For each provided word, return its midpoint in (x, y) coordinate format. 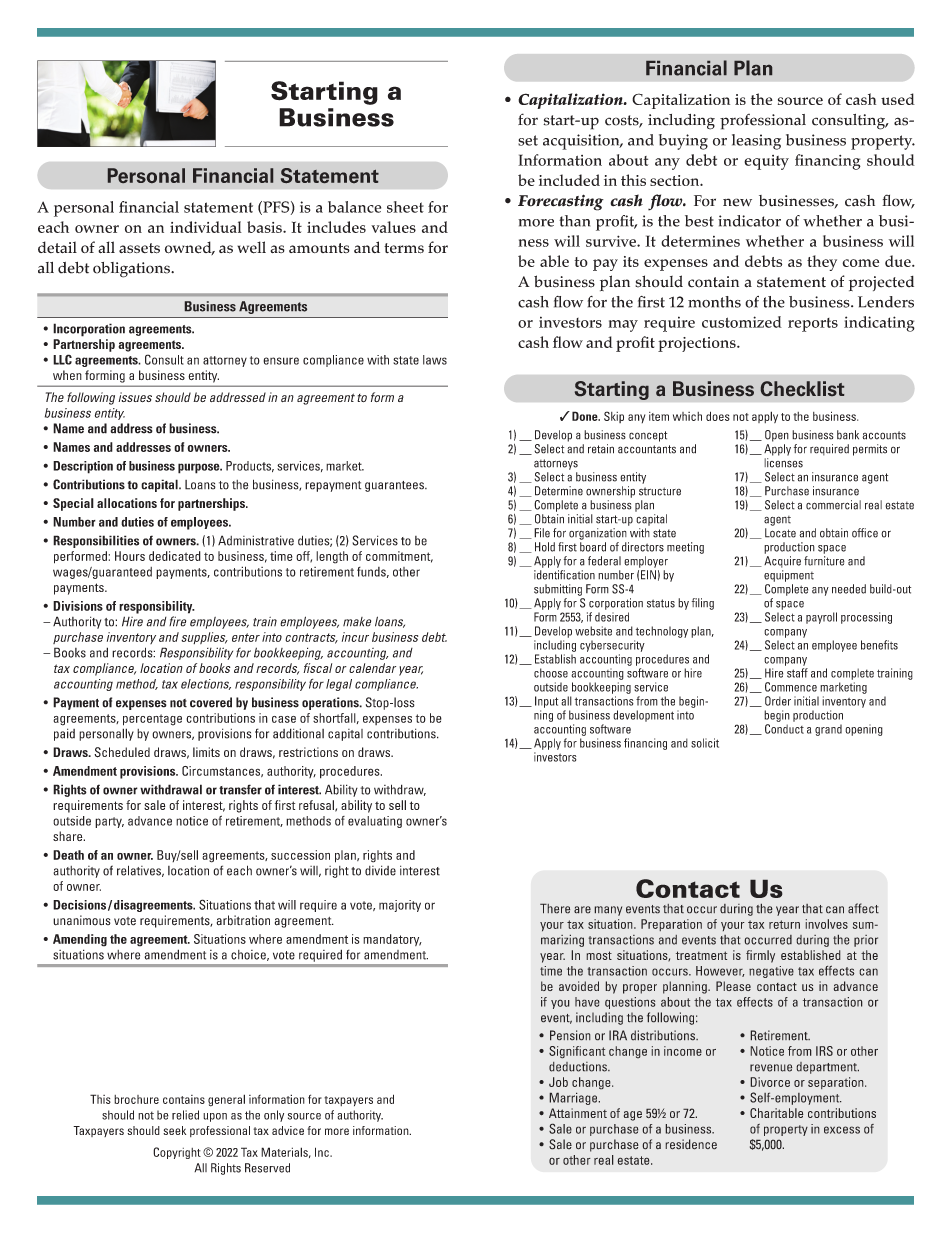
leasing (756, 142)
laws (435, 360)
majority (400, 906)
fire (177, 621)
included (569, 180)
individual (206, 227)
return (784, 924)
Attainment (578, 1113)
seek (174, 1130)
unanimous (82, 920)
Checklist (802, 388)
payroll (821, 618)
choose (551, 673)
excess (842, 1130)
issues (135, 397)
